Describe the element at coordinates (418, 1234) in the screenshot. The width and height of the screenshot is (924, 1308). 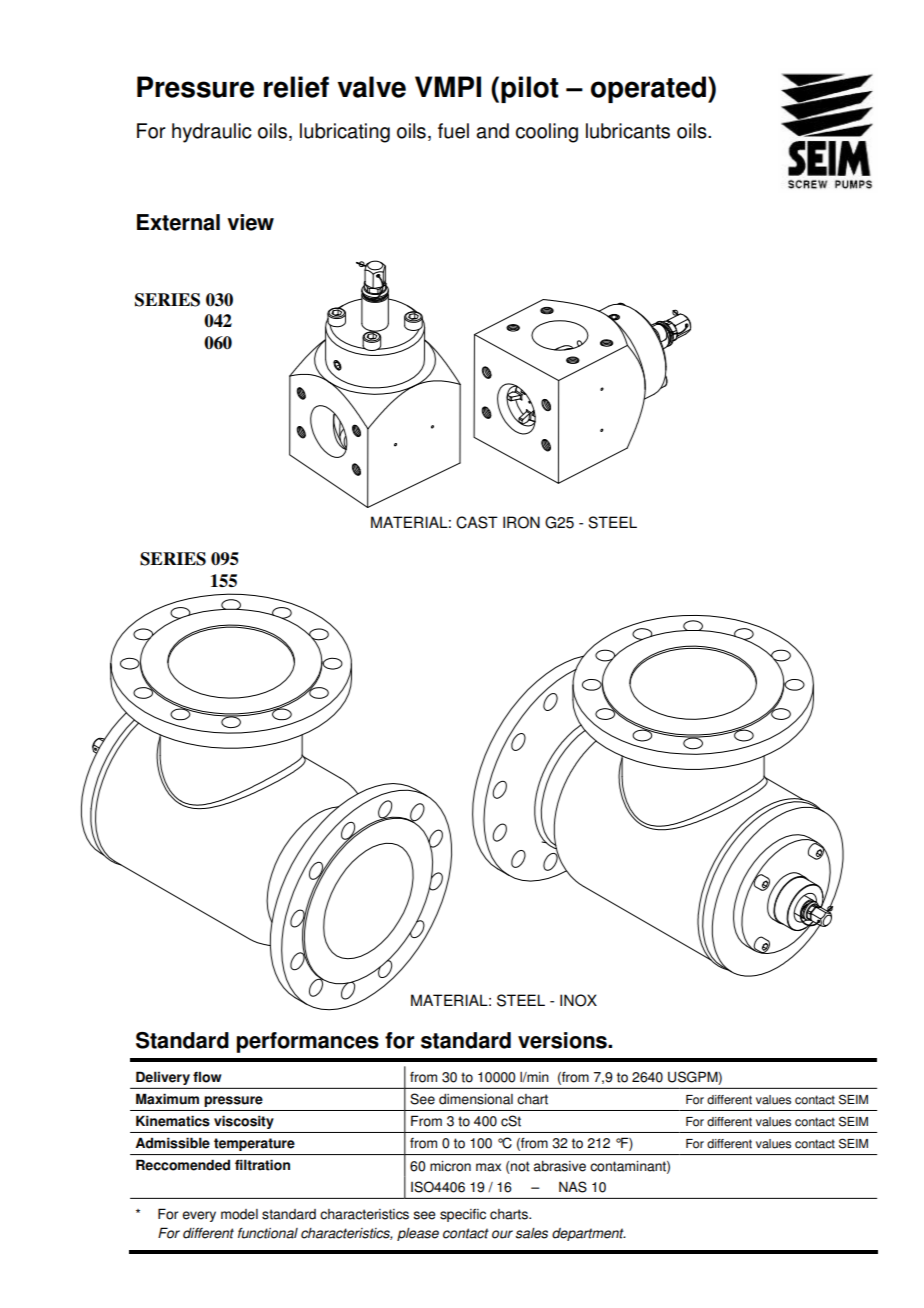
I see `please` at that location.
